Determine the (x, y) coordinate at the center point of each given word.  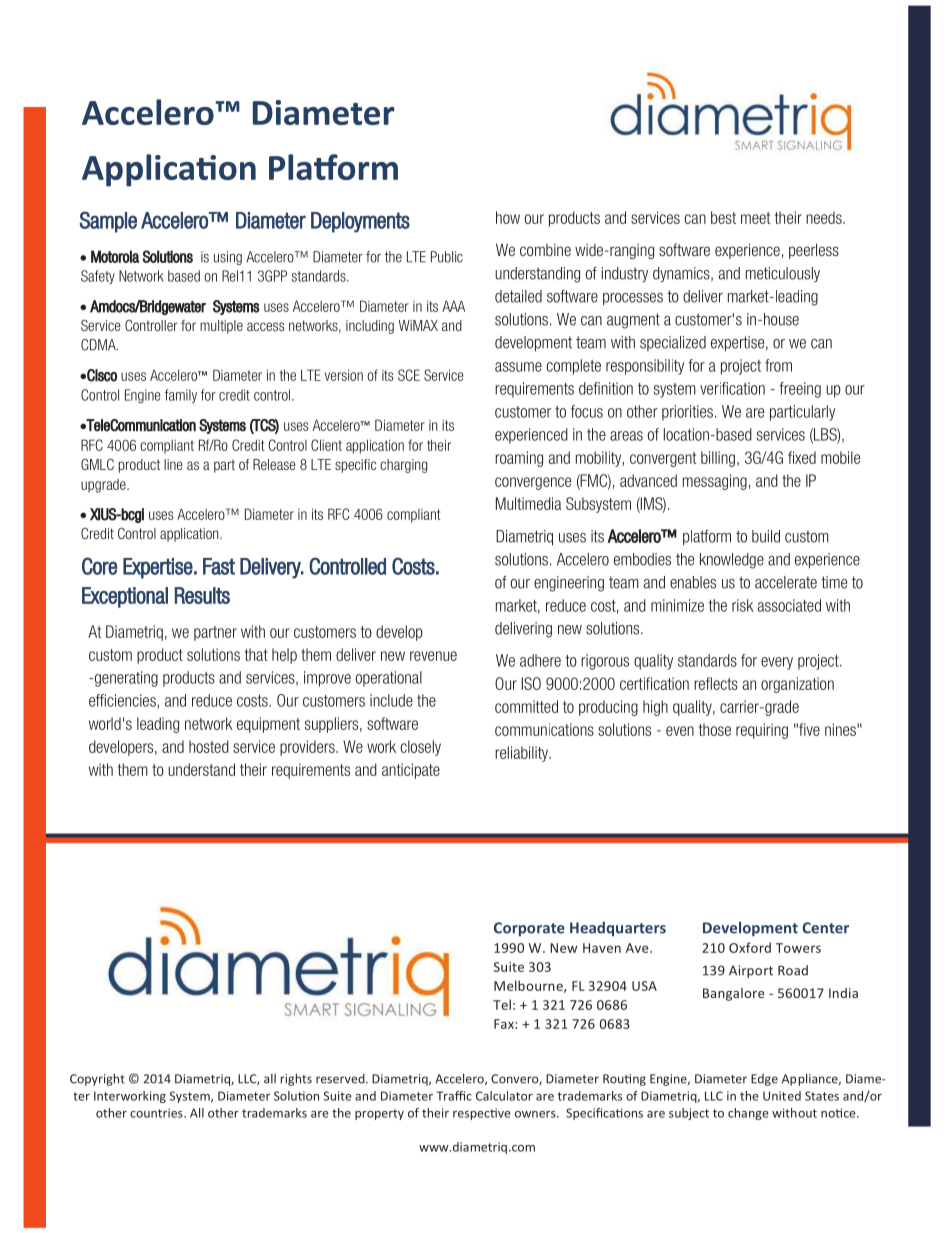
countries (157, 1113)
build (766, 536)
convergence (533, 483)
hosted (209, 746)
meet (756, 218)
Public (447, 257)
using (228, 258)
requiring (762, 731)
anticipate (411, 771)
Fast (219, 566)
